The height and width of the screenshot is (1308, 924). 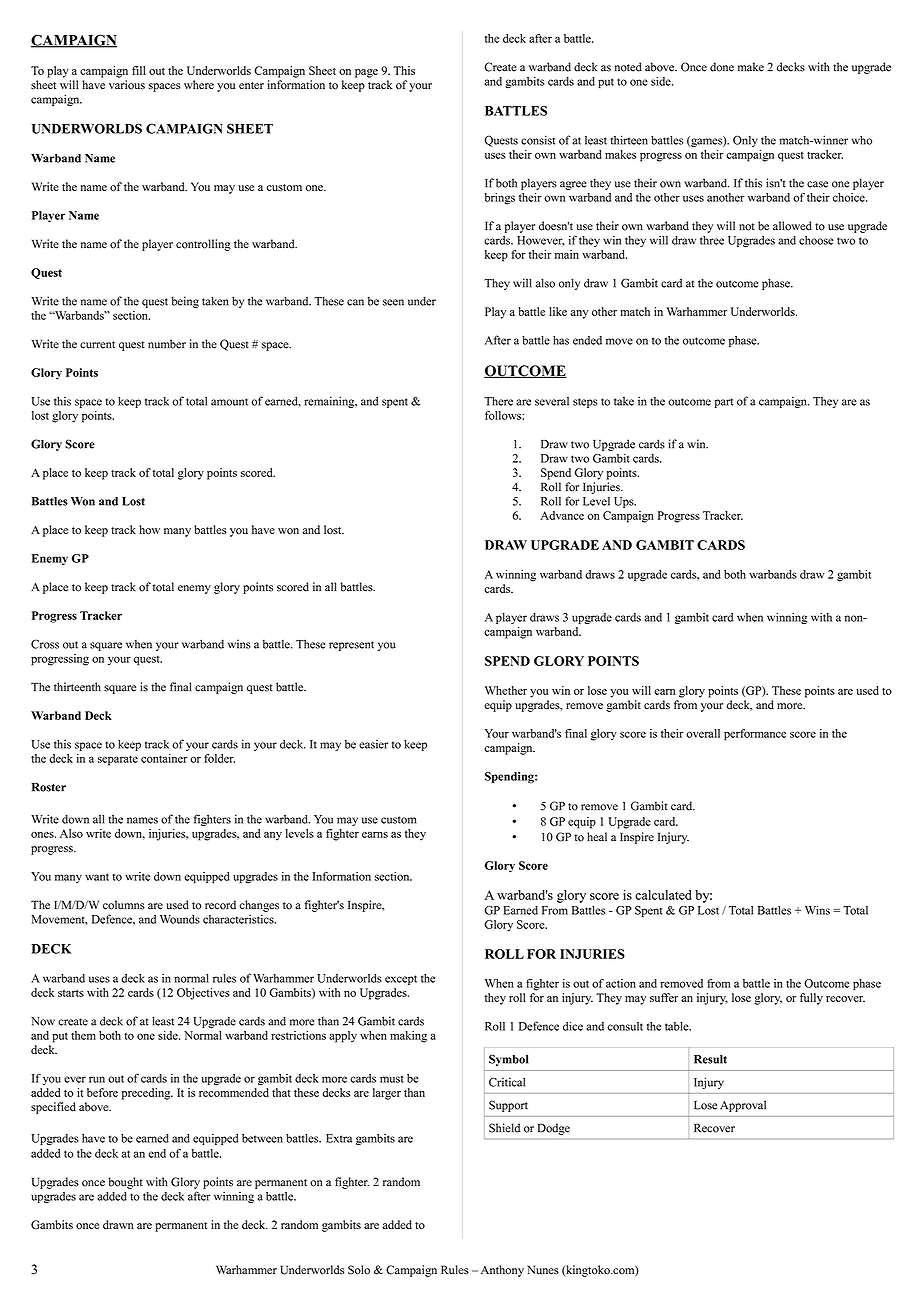 What do you see at coordinates (597, 837) in the screenshot?
I see `heal` at bounding box center [597, 837].
